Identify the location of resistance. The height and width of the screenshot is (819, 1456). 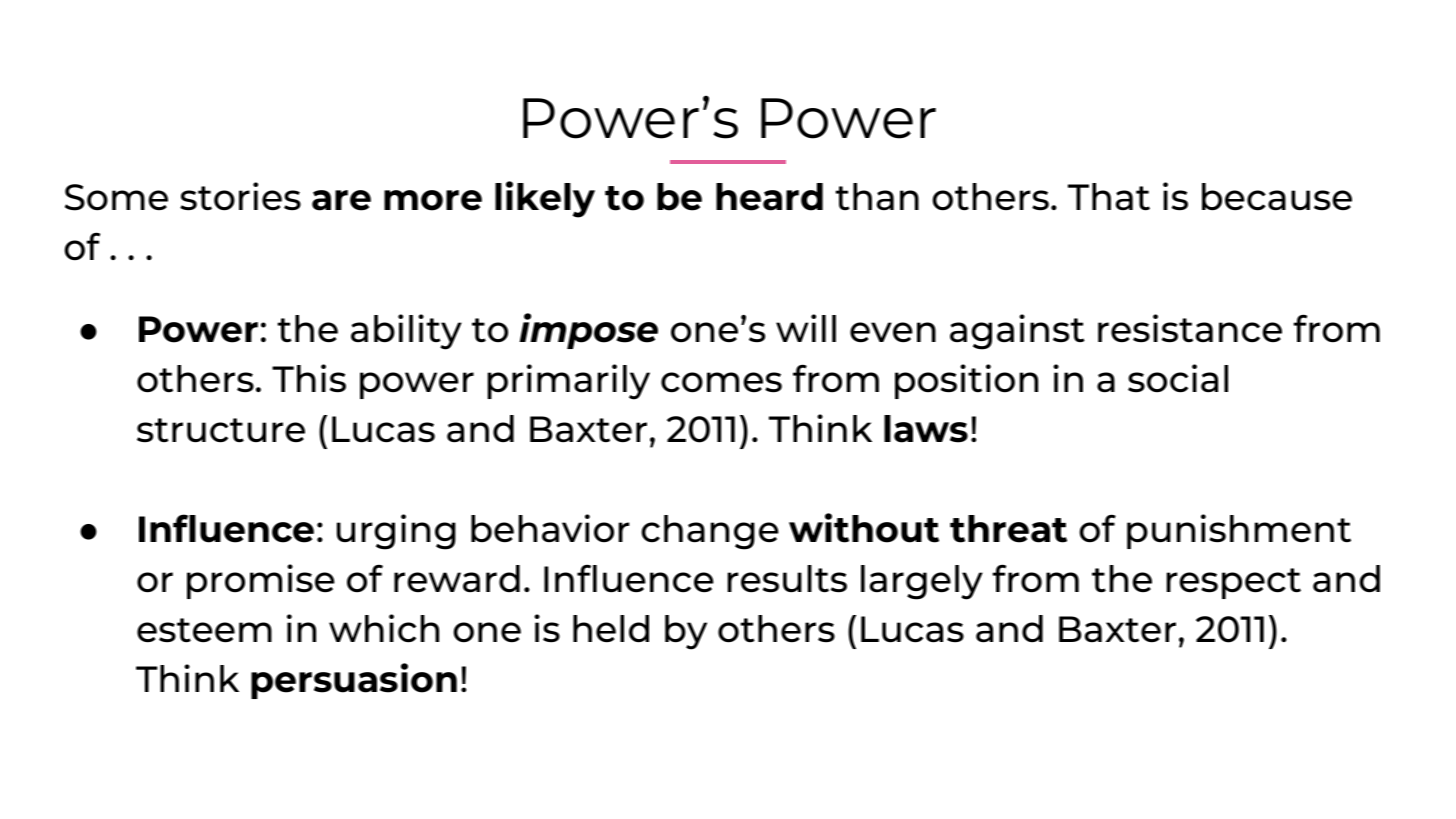
(1190, 328).
